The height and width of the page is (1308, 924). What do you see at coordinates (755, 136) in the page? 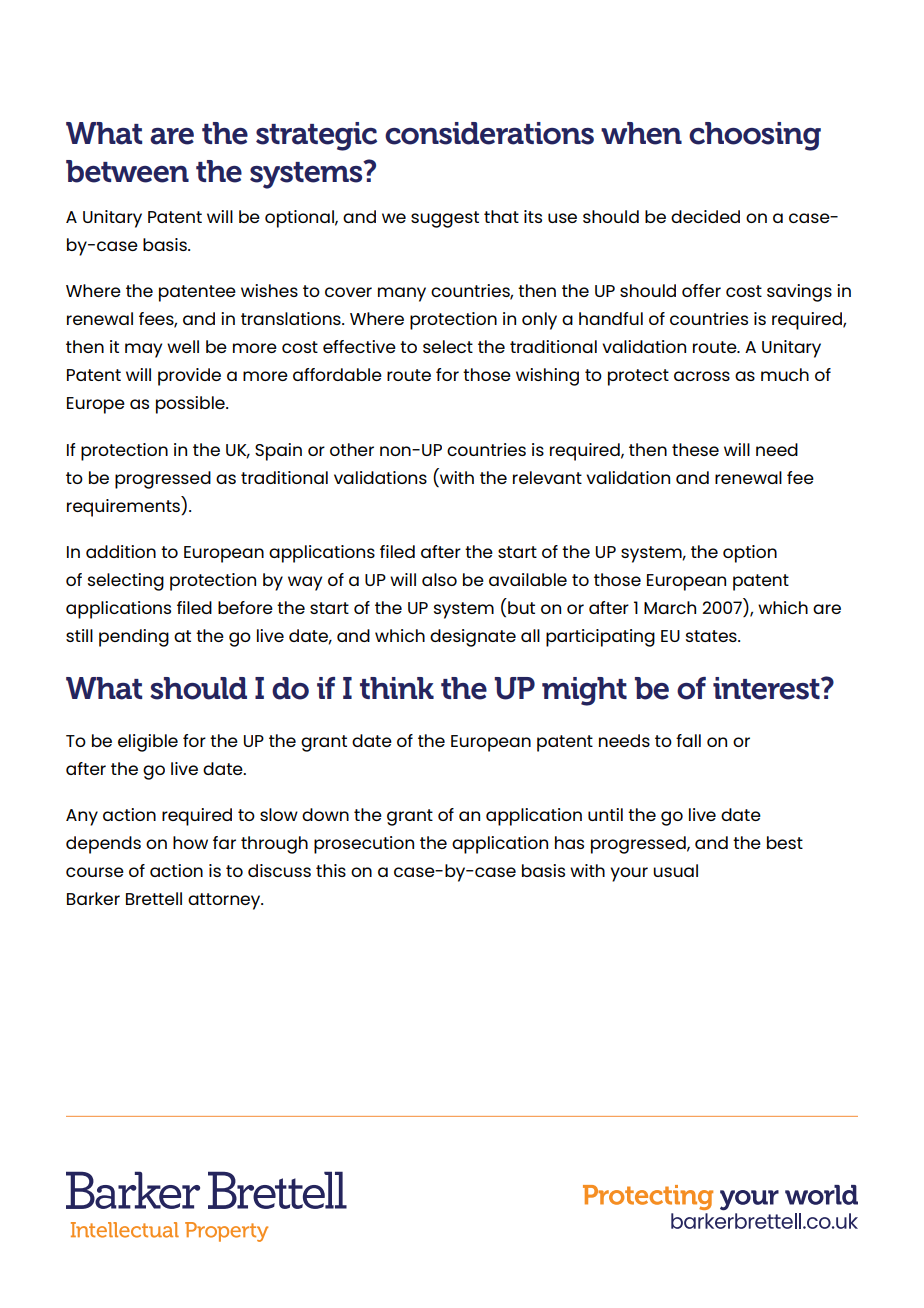
I see `choosing` at bounding box center [755, 136].
